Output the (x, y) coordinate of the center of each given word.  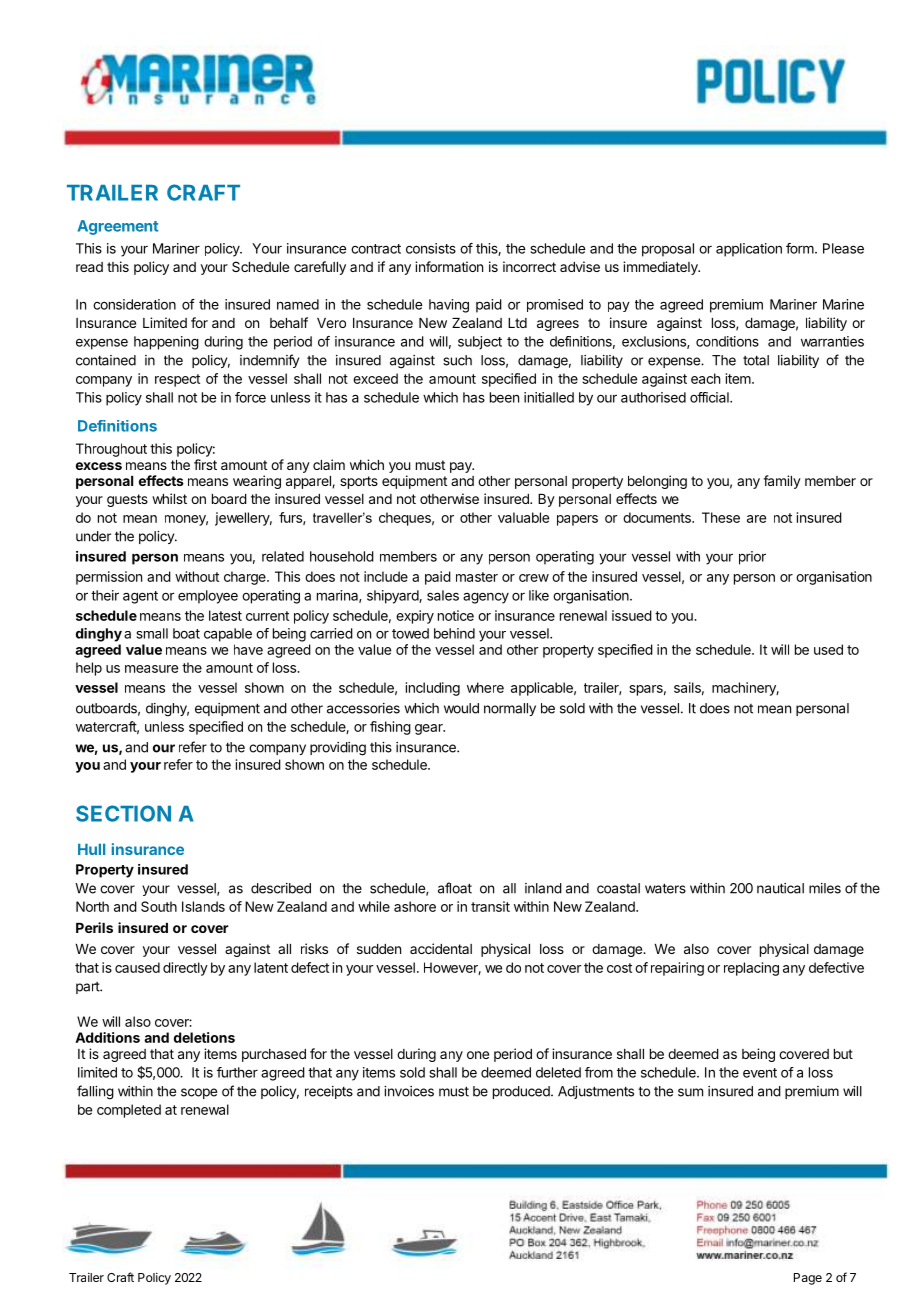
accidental (441, 948)
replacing (751, 969)
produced (522, 1092)
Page (808, 1279)
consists (431, 248)
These (721, 517)
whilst (169, 498)
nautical (780, 888)
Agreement (118, 227)
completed (129, 1111)
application (749, 250)
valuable (523, 517)
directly (185, 969)
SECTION (123, 813)
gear (430, 729)
